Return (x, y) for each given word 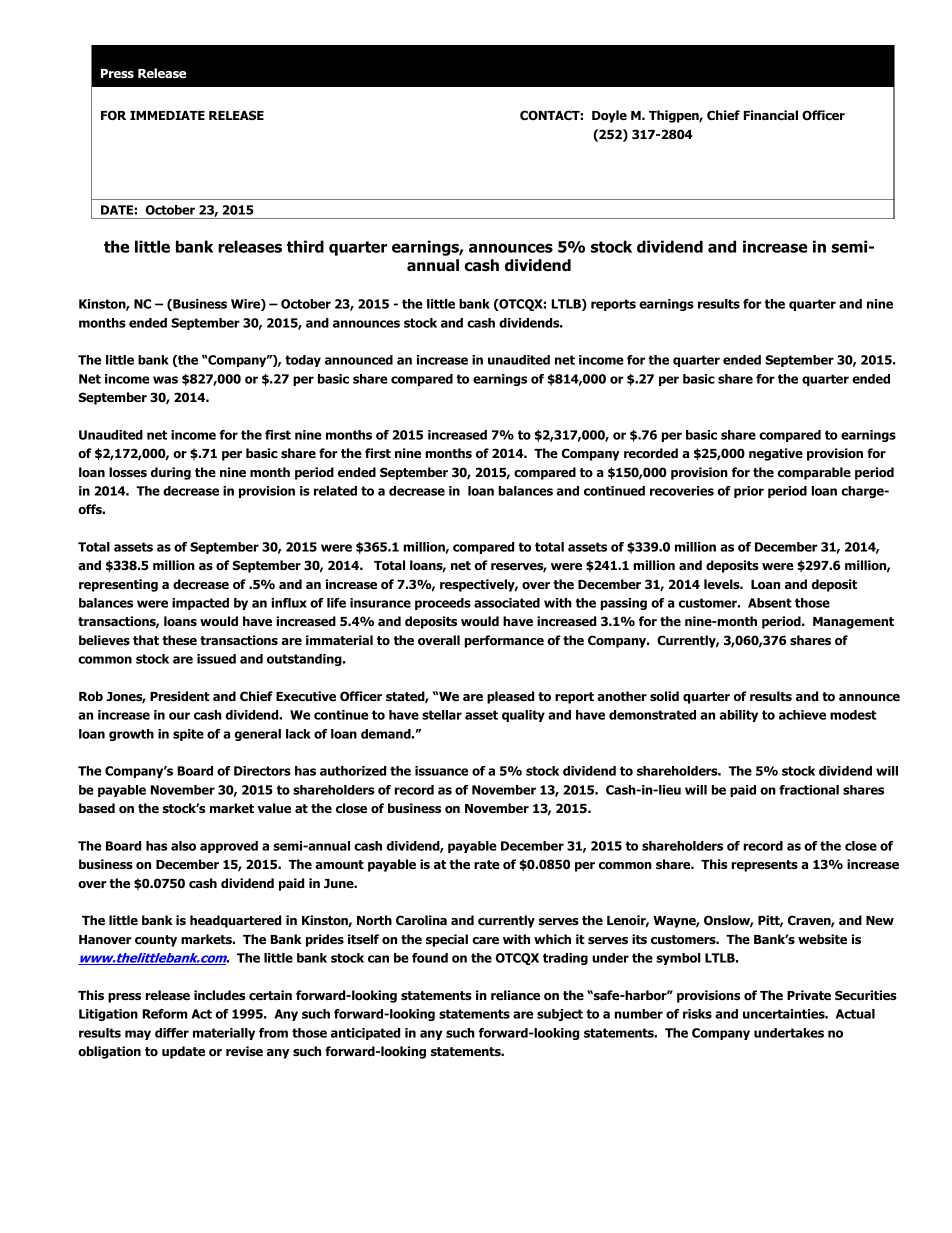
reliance (515, 995)
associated (507, 603)
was (165, 380)
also (183, 846)
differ (172, 1033)
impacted (200, 604)
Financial (771, 115)
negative (776, 454)
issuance (441, 771)
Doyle (609, 116)
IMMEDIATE (167, 115)
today (303, 361)
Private (809, 995)
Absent (770, 603)
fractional (809, 790)
